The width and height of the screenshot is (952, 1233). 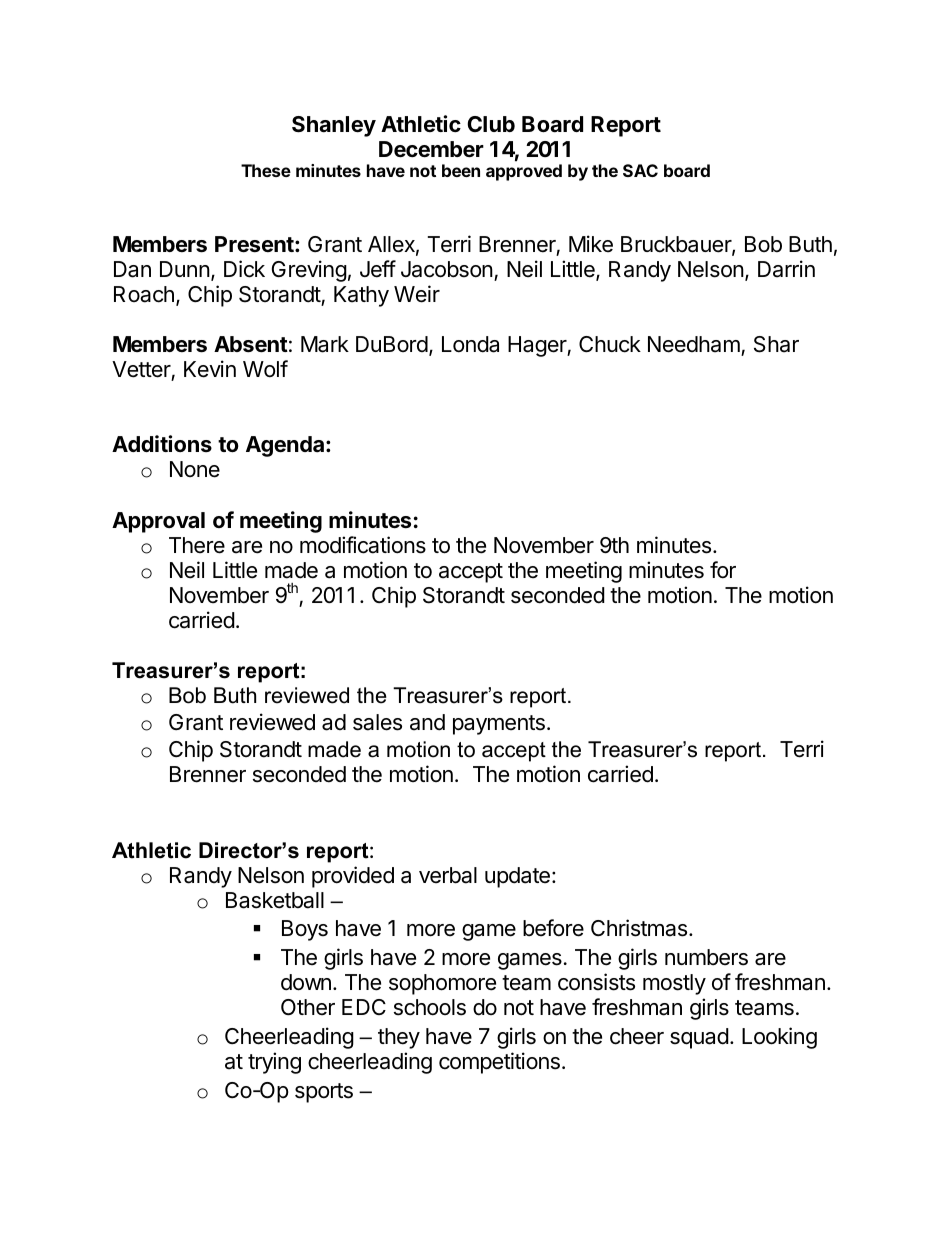 What do you see at coordinates (461, 170) in the screenshot?
I see `been` at bounding box center [461, 170].
